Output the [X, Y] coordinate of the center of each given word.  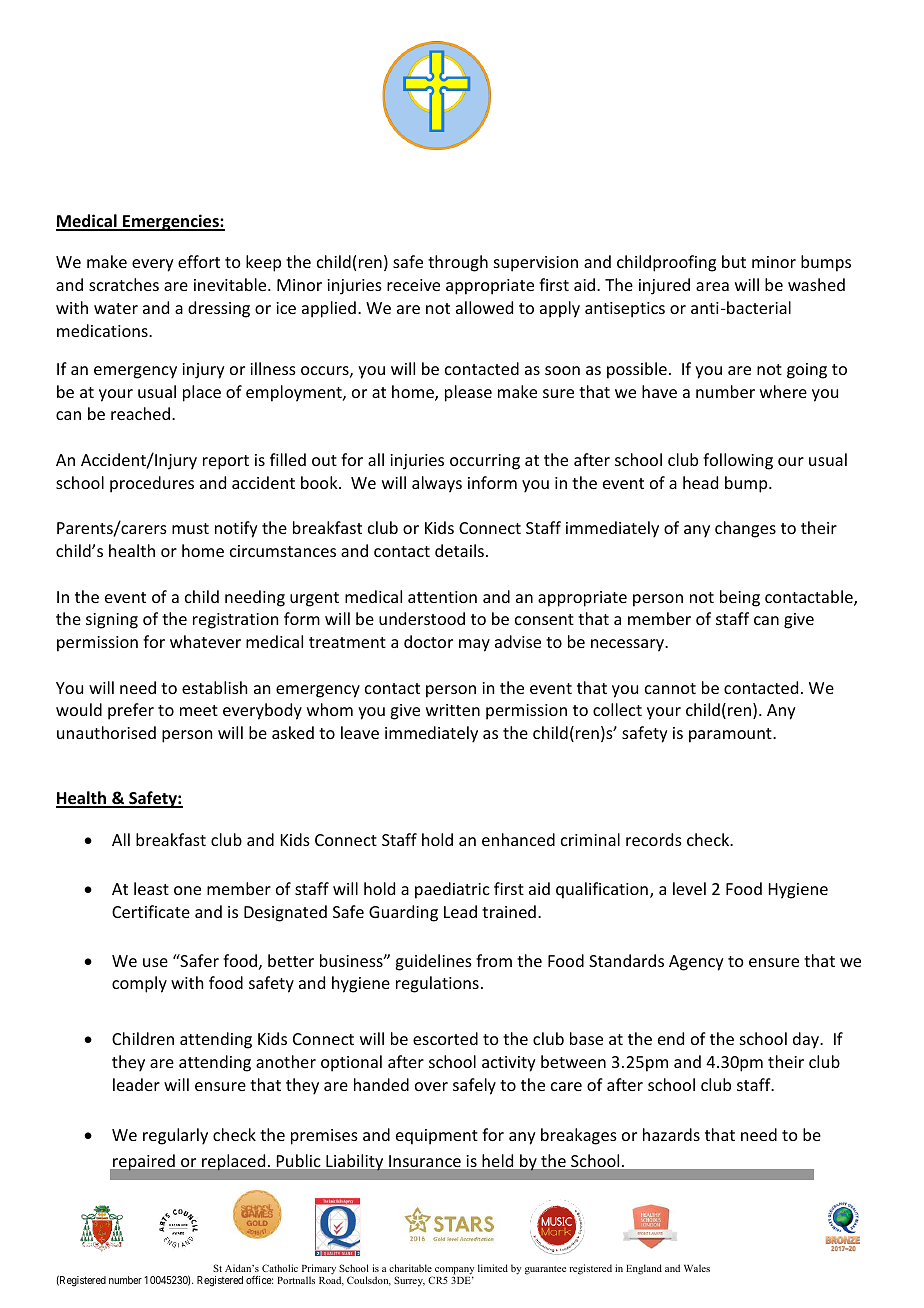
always [437, 484]
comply [139, 984]
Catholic [280, 1268]
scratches [124, 284]
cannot [670, 688]
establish [214, 687]
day [807, 1040]
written [453, 710]
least [151, 888]
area [712, 286]
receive [413, 285]
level [689, 888]
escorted [445, 1038]
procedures [152, 484]
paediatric [452, 890]
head [700, 482]
